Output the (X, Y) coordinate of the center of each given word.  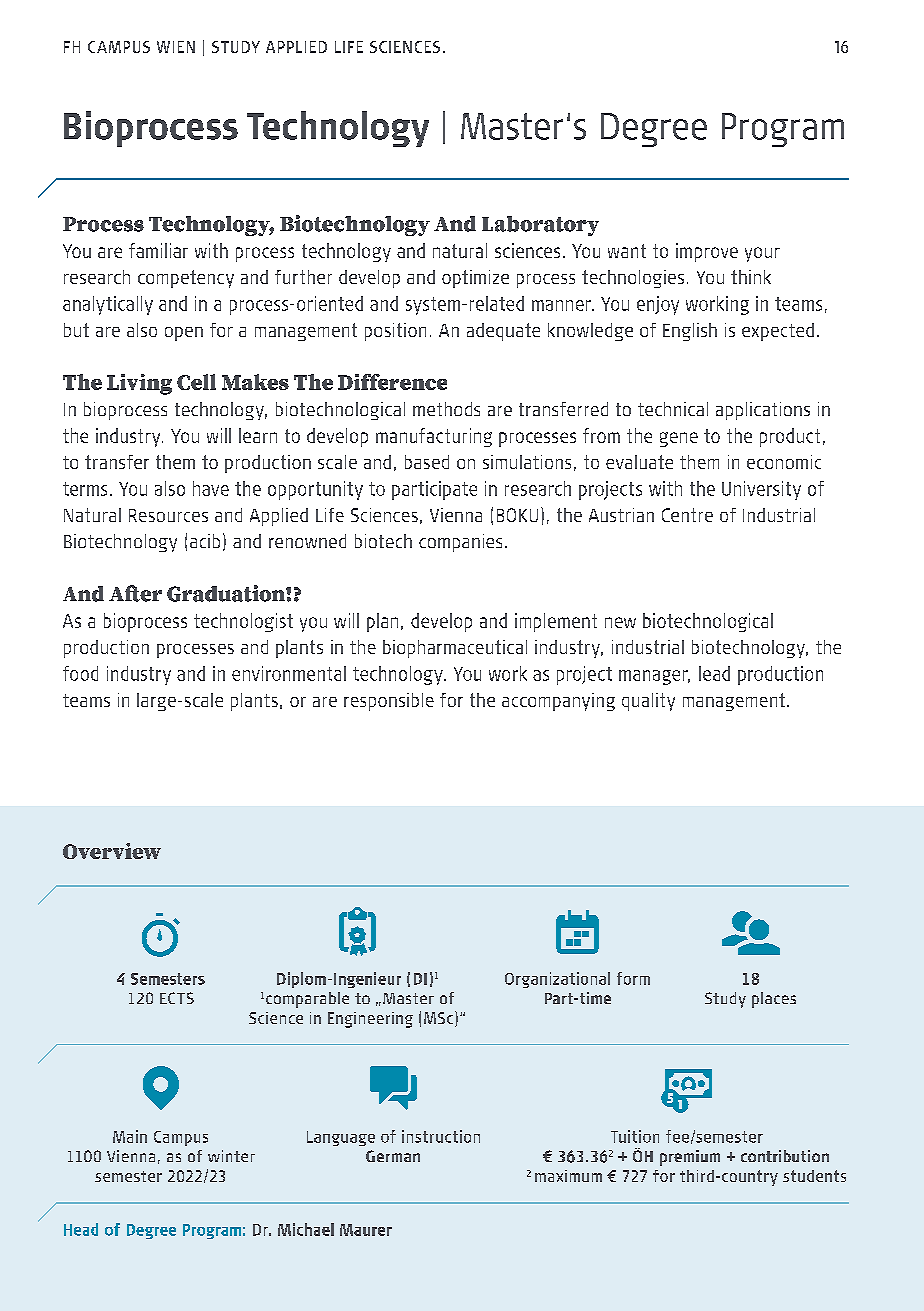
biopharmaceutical (455, 649)
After (135, 593)
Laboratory (540, 226)
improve (707, 252)
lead (714, 673)
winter (231, 1156)
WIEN (176, 47)
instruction (441, 1136)
